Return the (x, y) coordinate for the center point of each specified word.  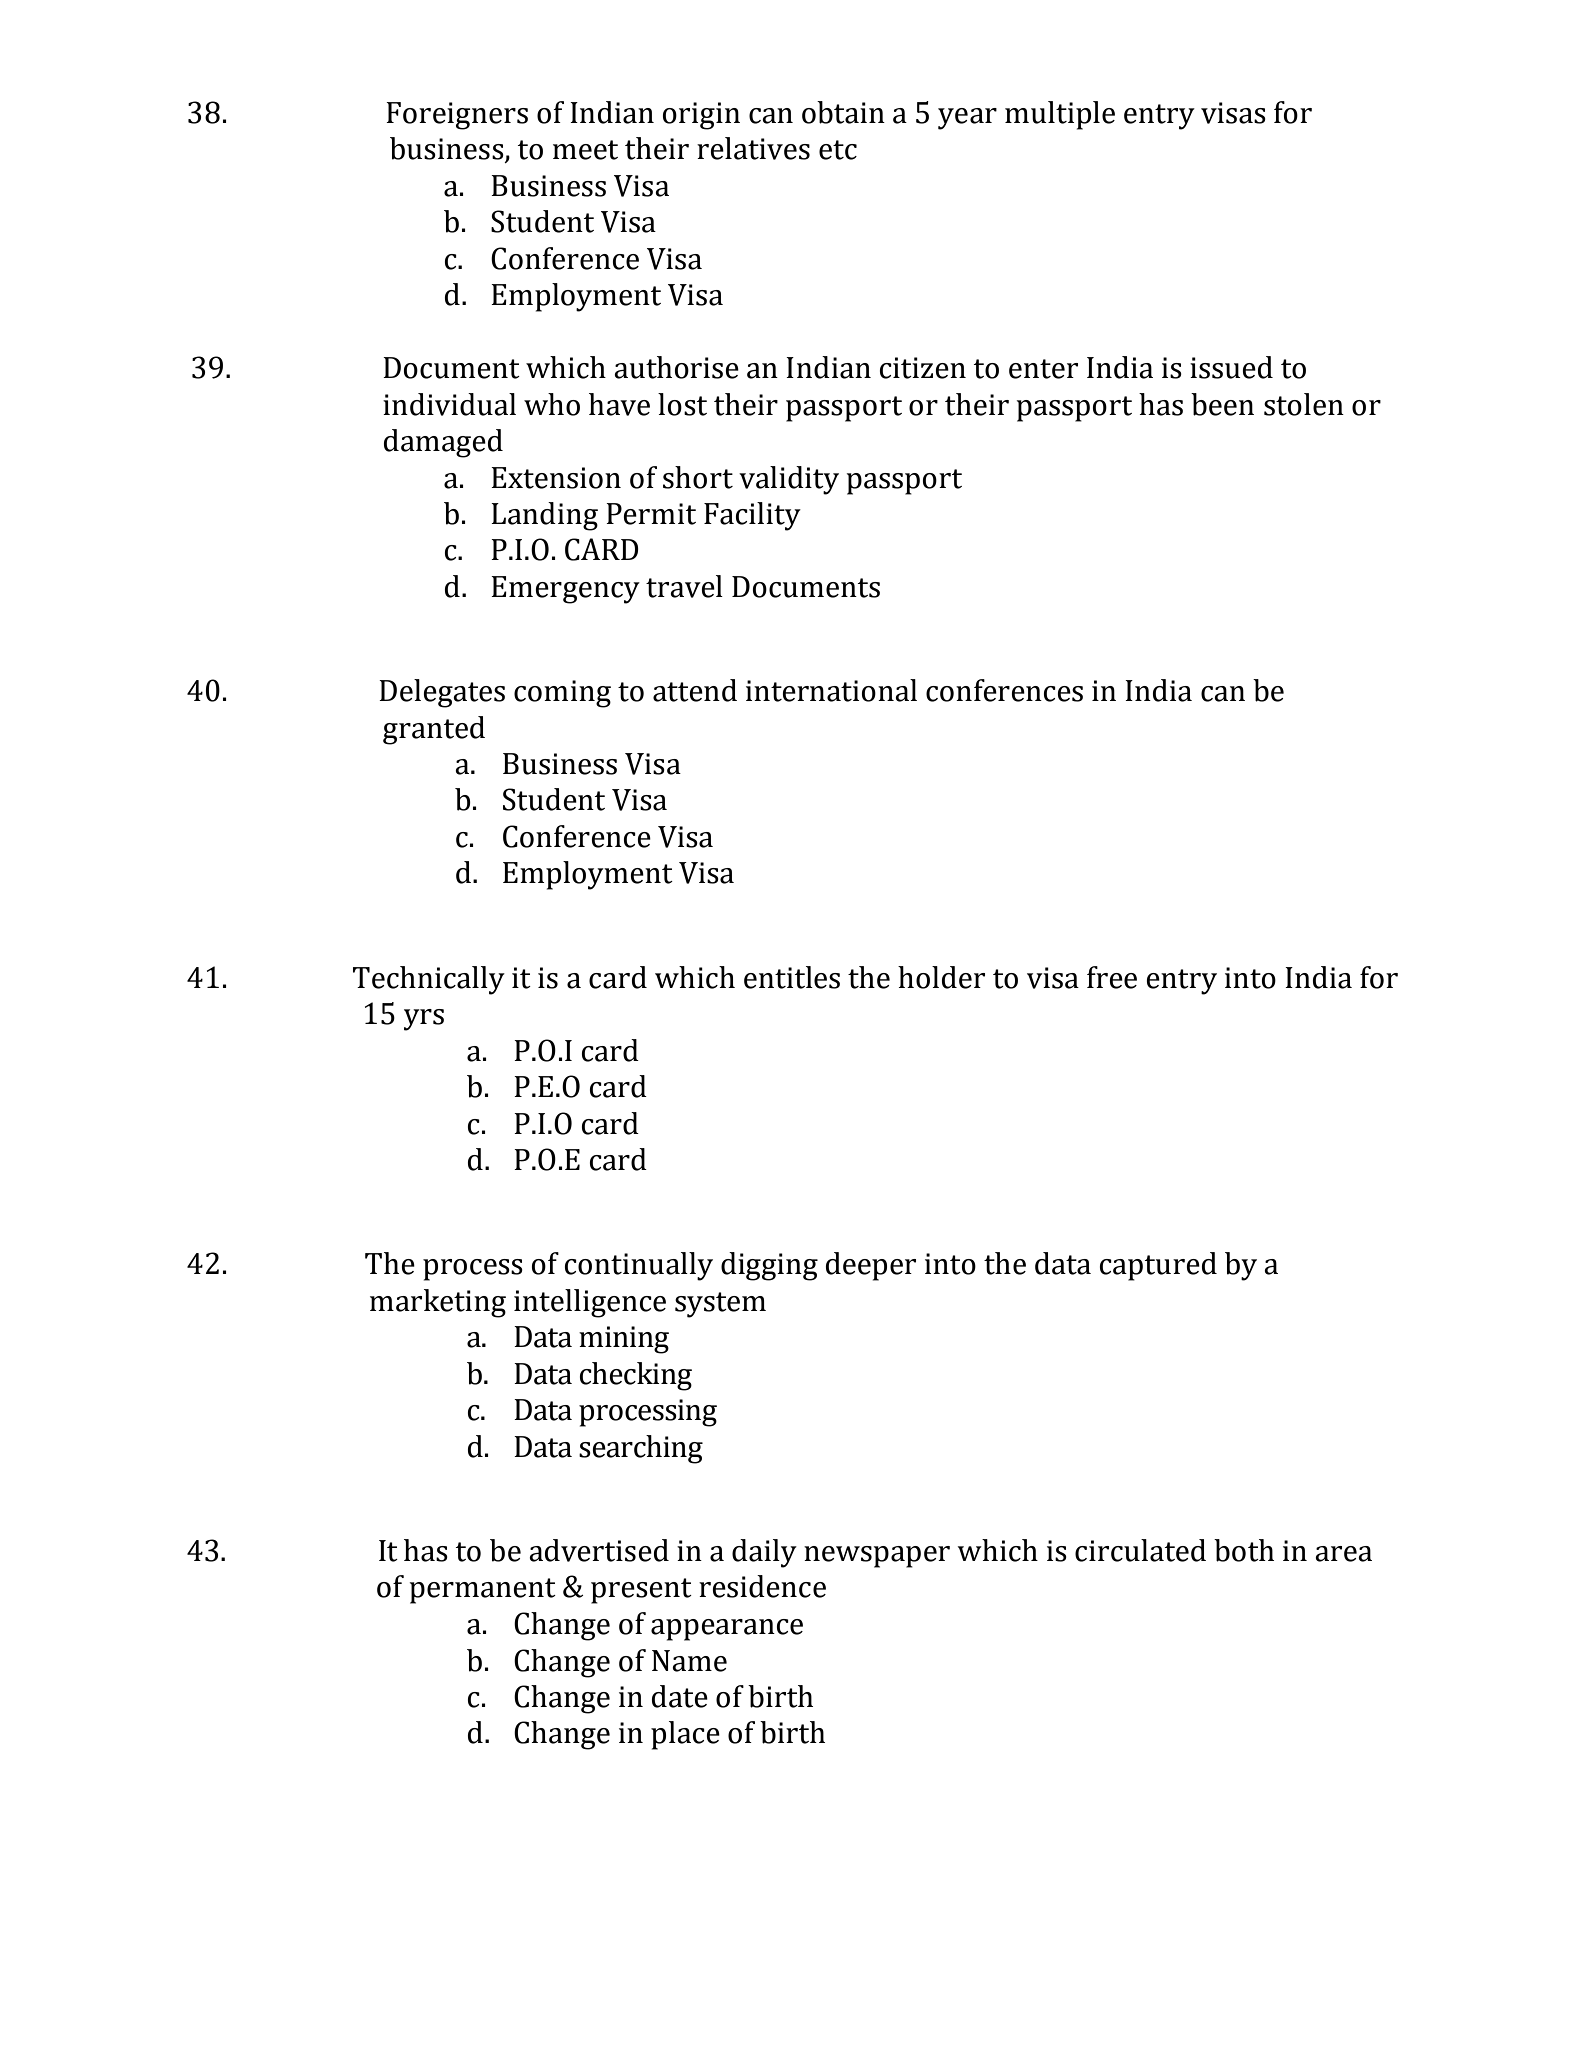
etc (838, 150)
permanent (483, 1591)
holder (941, 977)
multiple (1060, 115)
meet (585, 150)
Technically (429, 980)
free (1112, 977)
